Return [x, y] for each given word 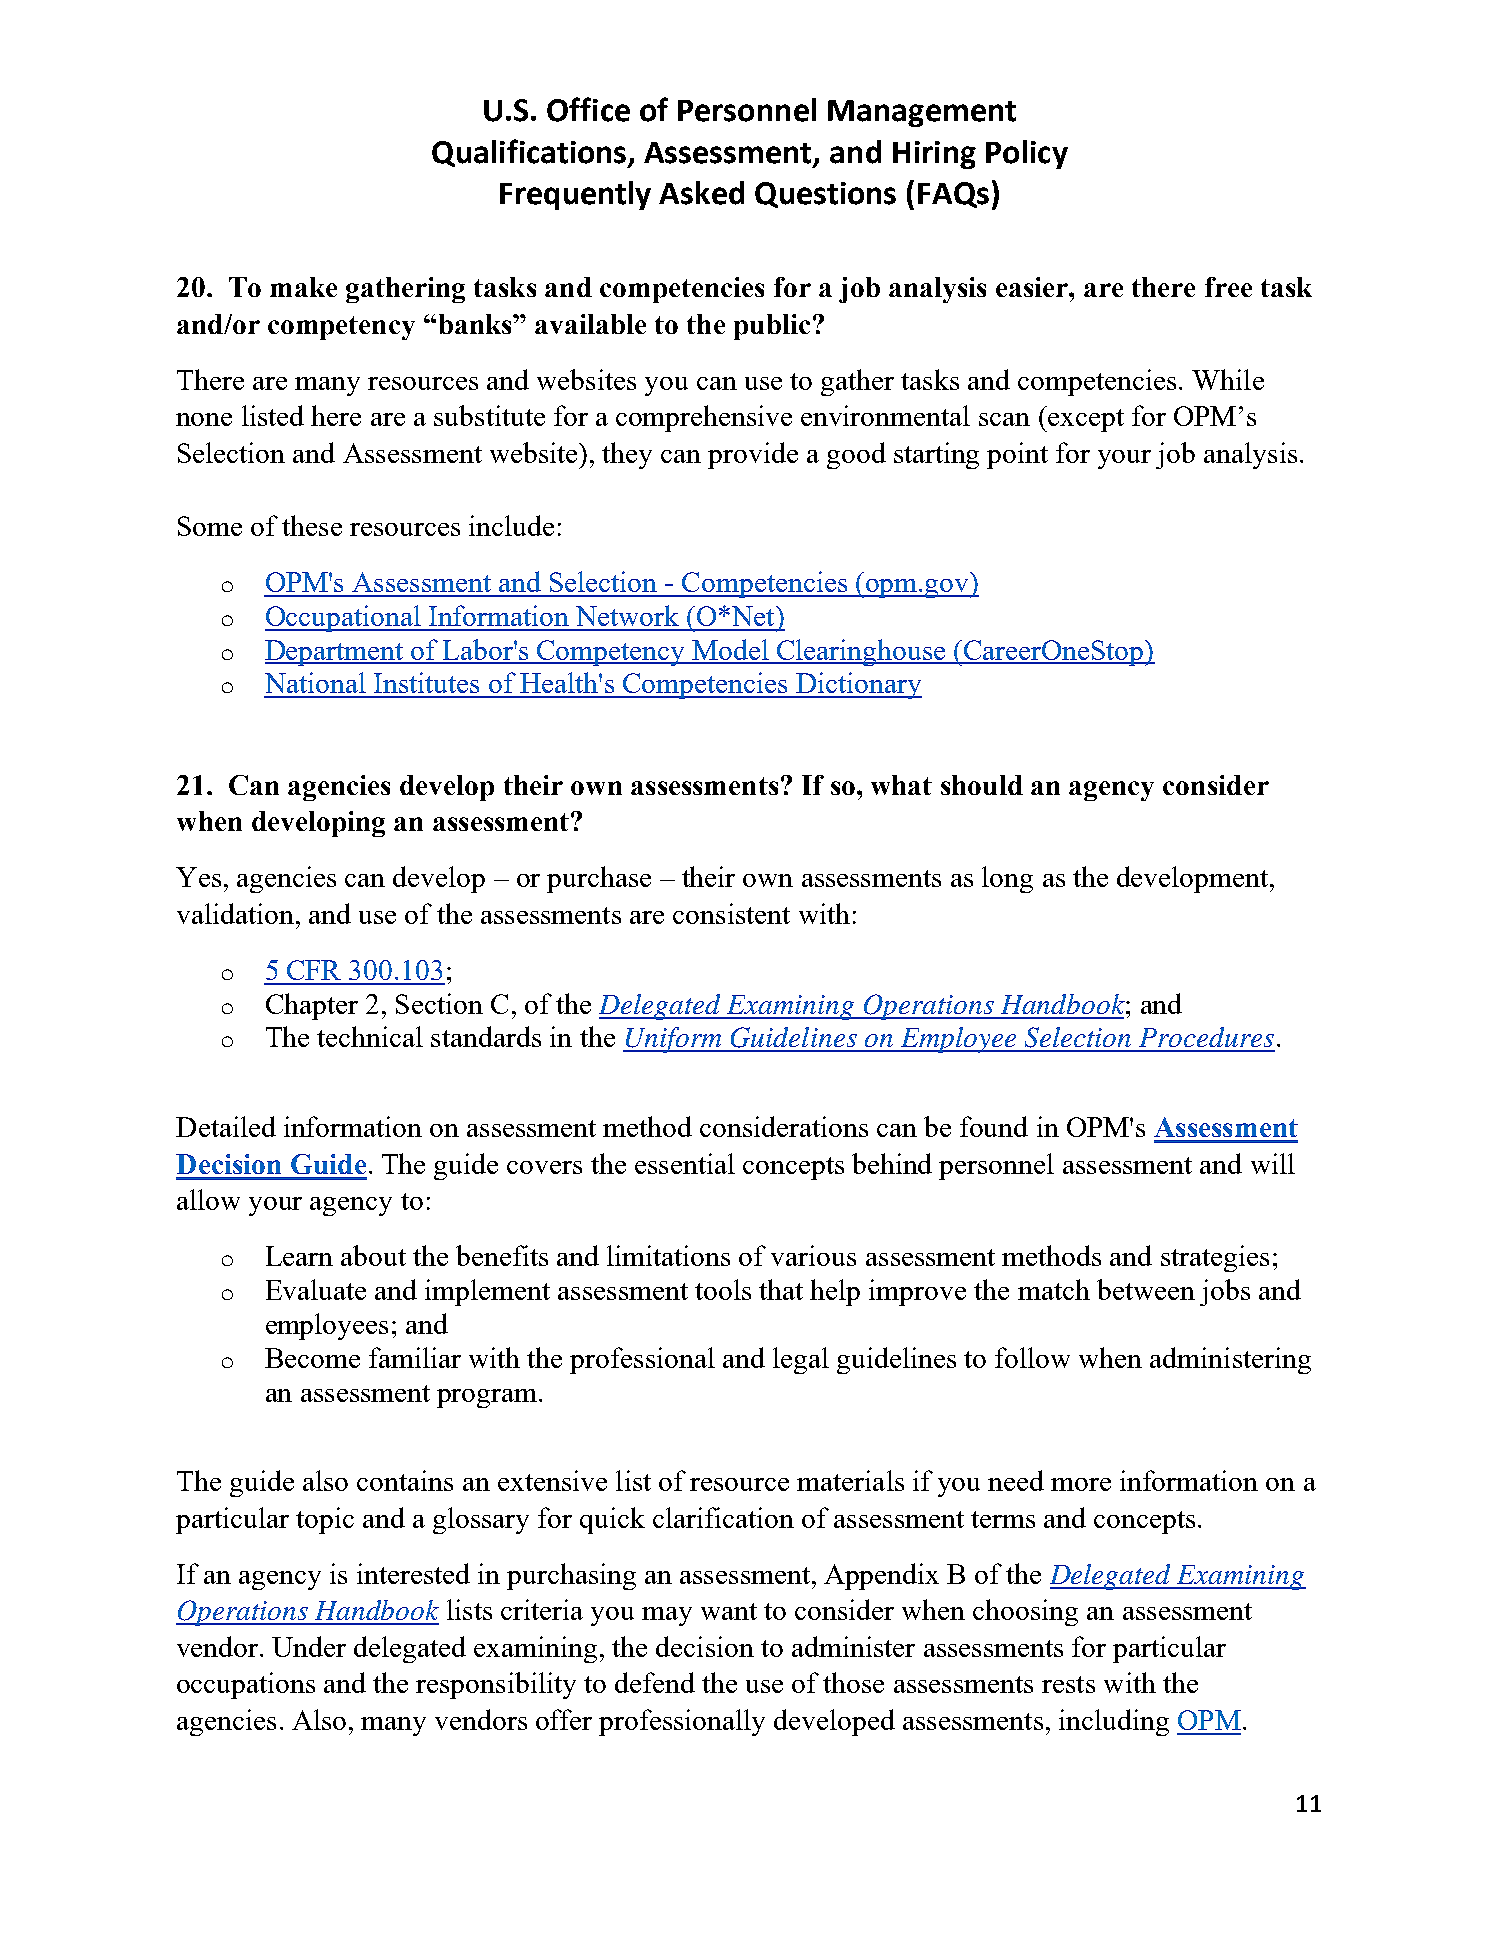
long [1007, 879]
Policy [1027, 154]
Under [309, 1646]
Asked [701, 193]
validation [235, 913]
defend [655, 1682]
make [303, 287]
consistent [731, 913]
